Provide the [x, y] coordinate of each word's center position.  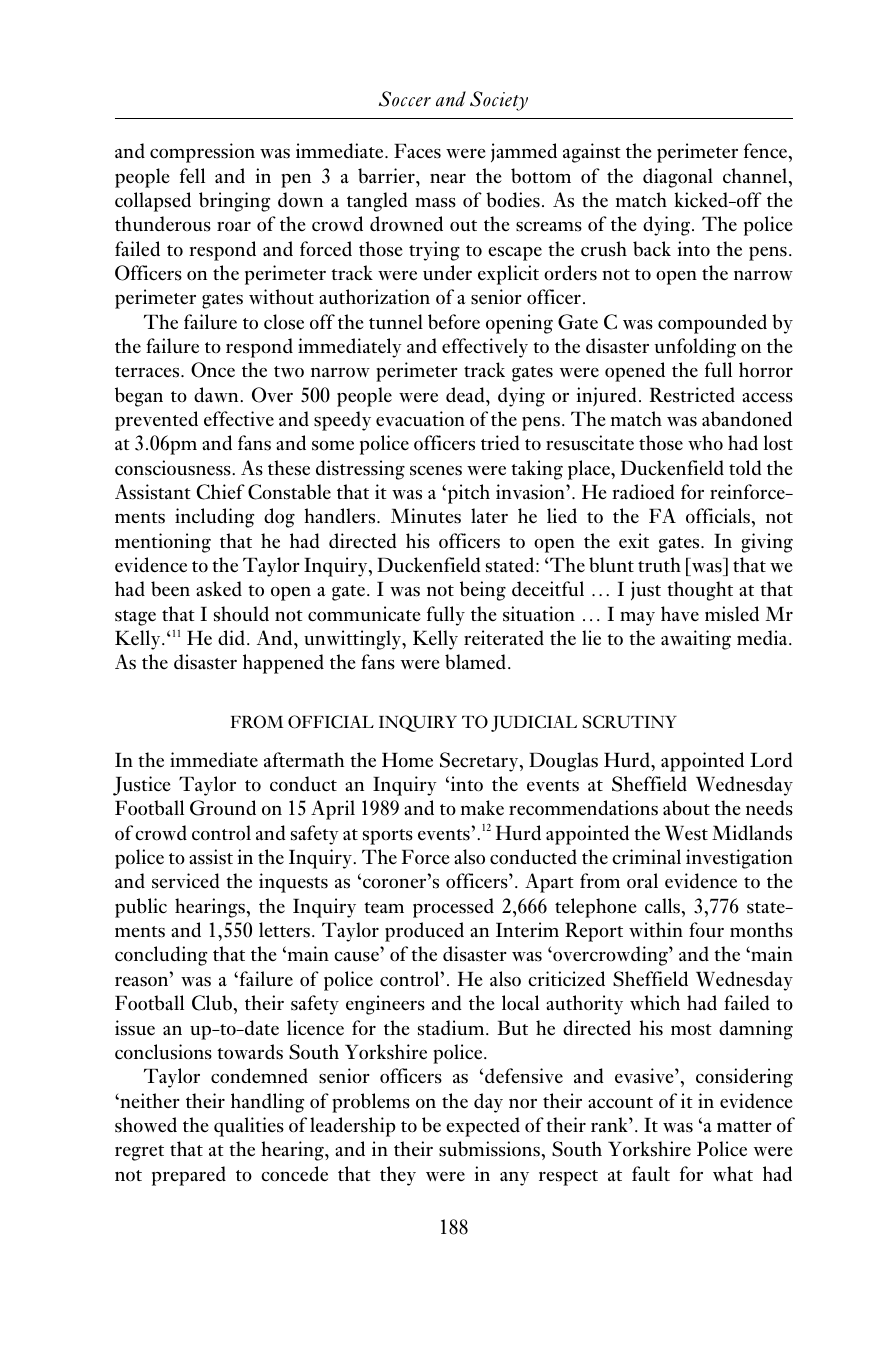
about [686, 808]
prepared [189, 1176]
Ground [223, 808]
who [705, 443]
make [482, 808]
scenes [436, 471]
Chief [220, 492]
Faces [417, 151]
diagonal [678, 178]
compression [202, 153]
